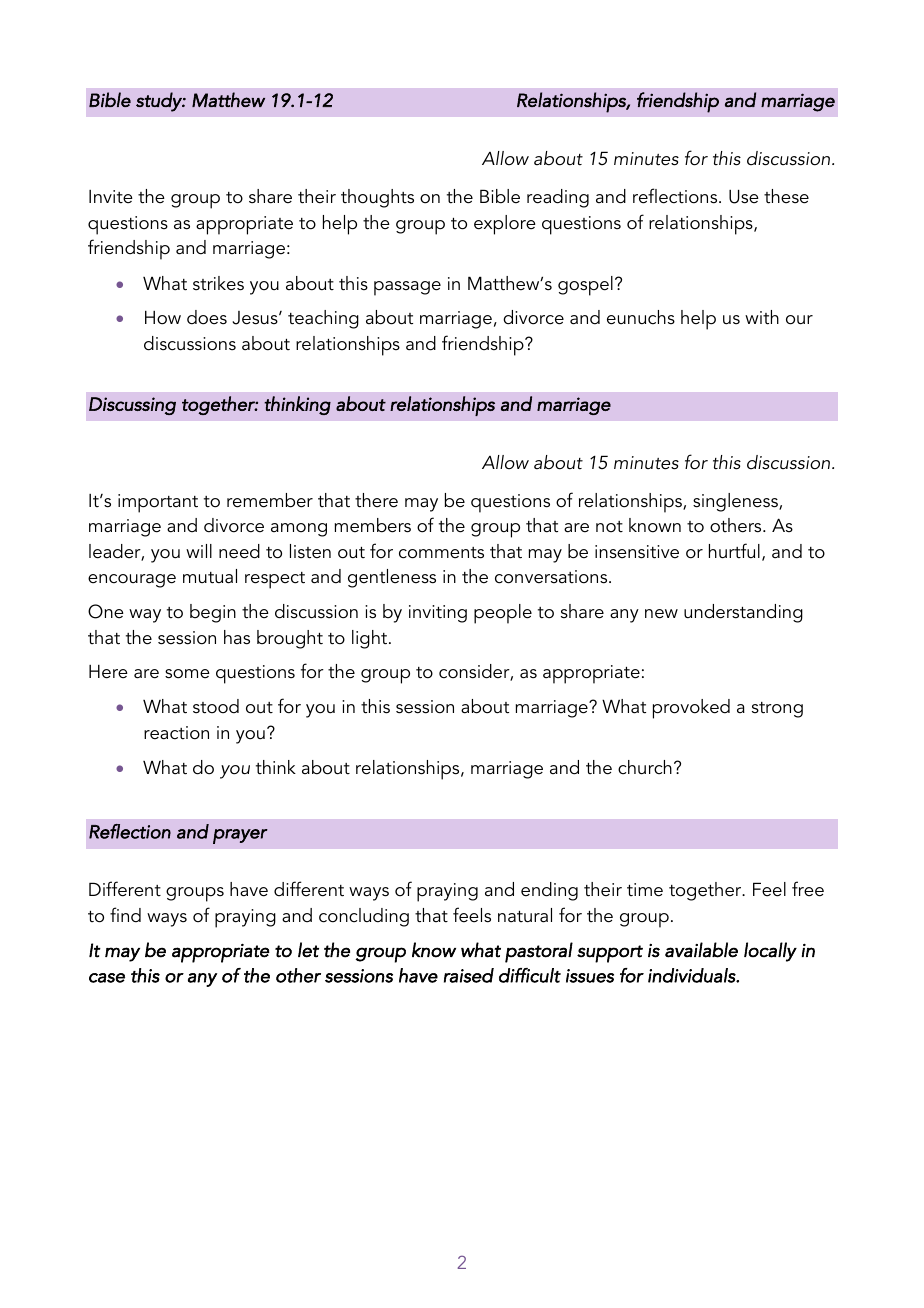 Image resolution: width=924 pixels, height=1308 pixels. Describe the element at coordinates (111, 197) in the screenshot. I see `Invite` at that location.
